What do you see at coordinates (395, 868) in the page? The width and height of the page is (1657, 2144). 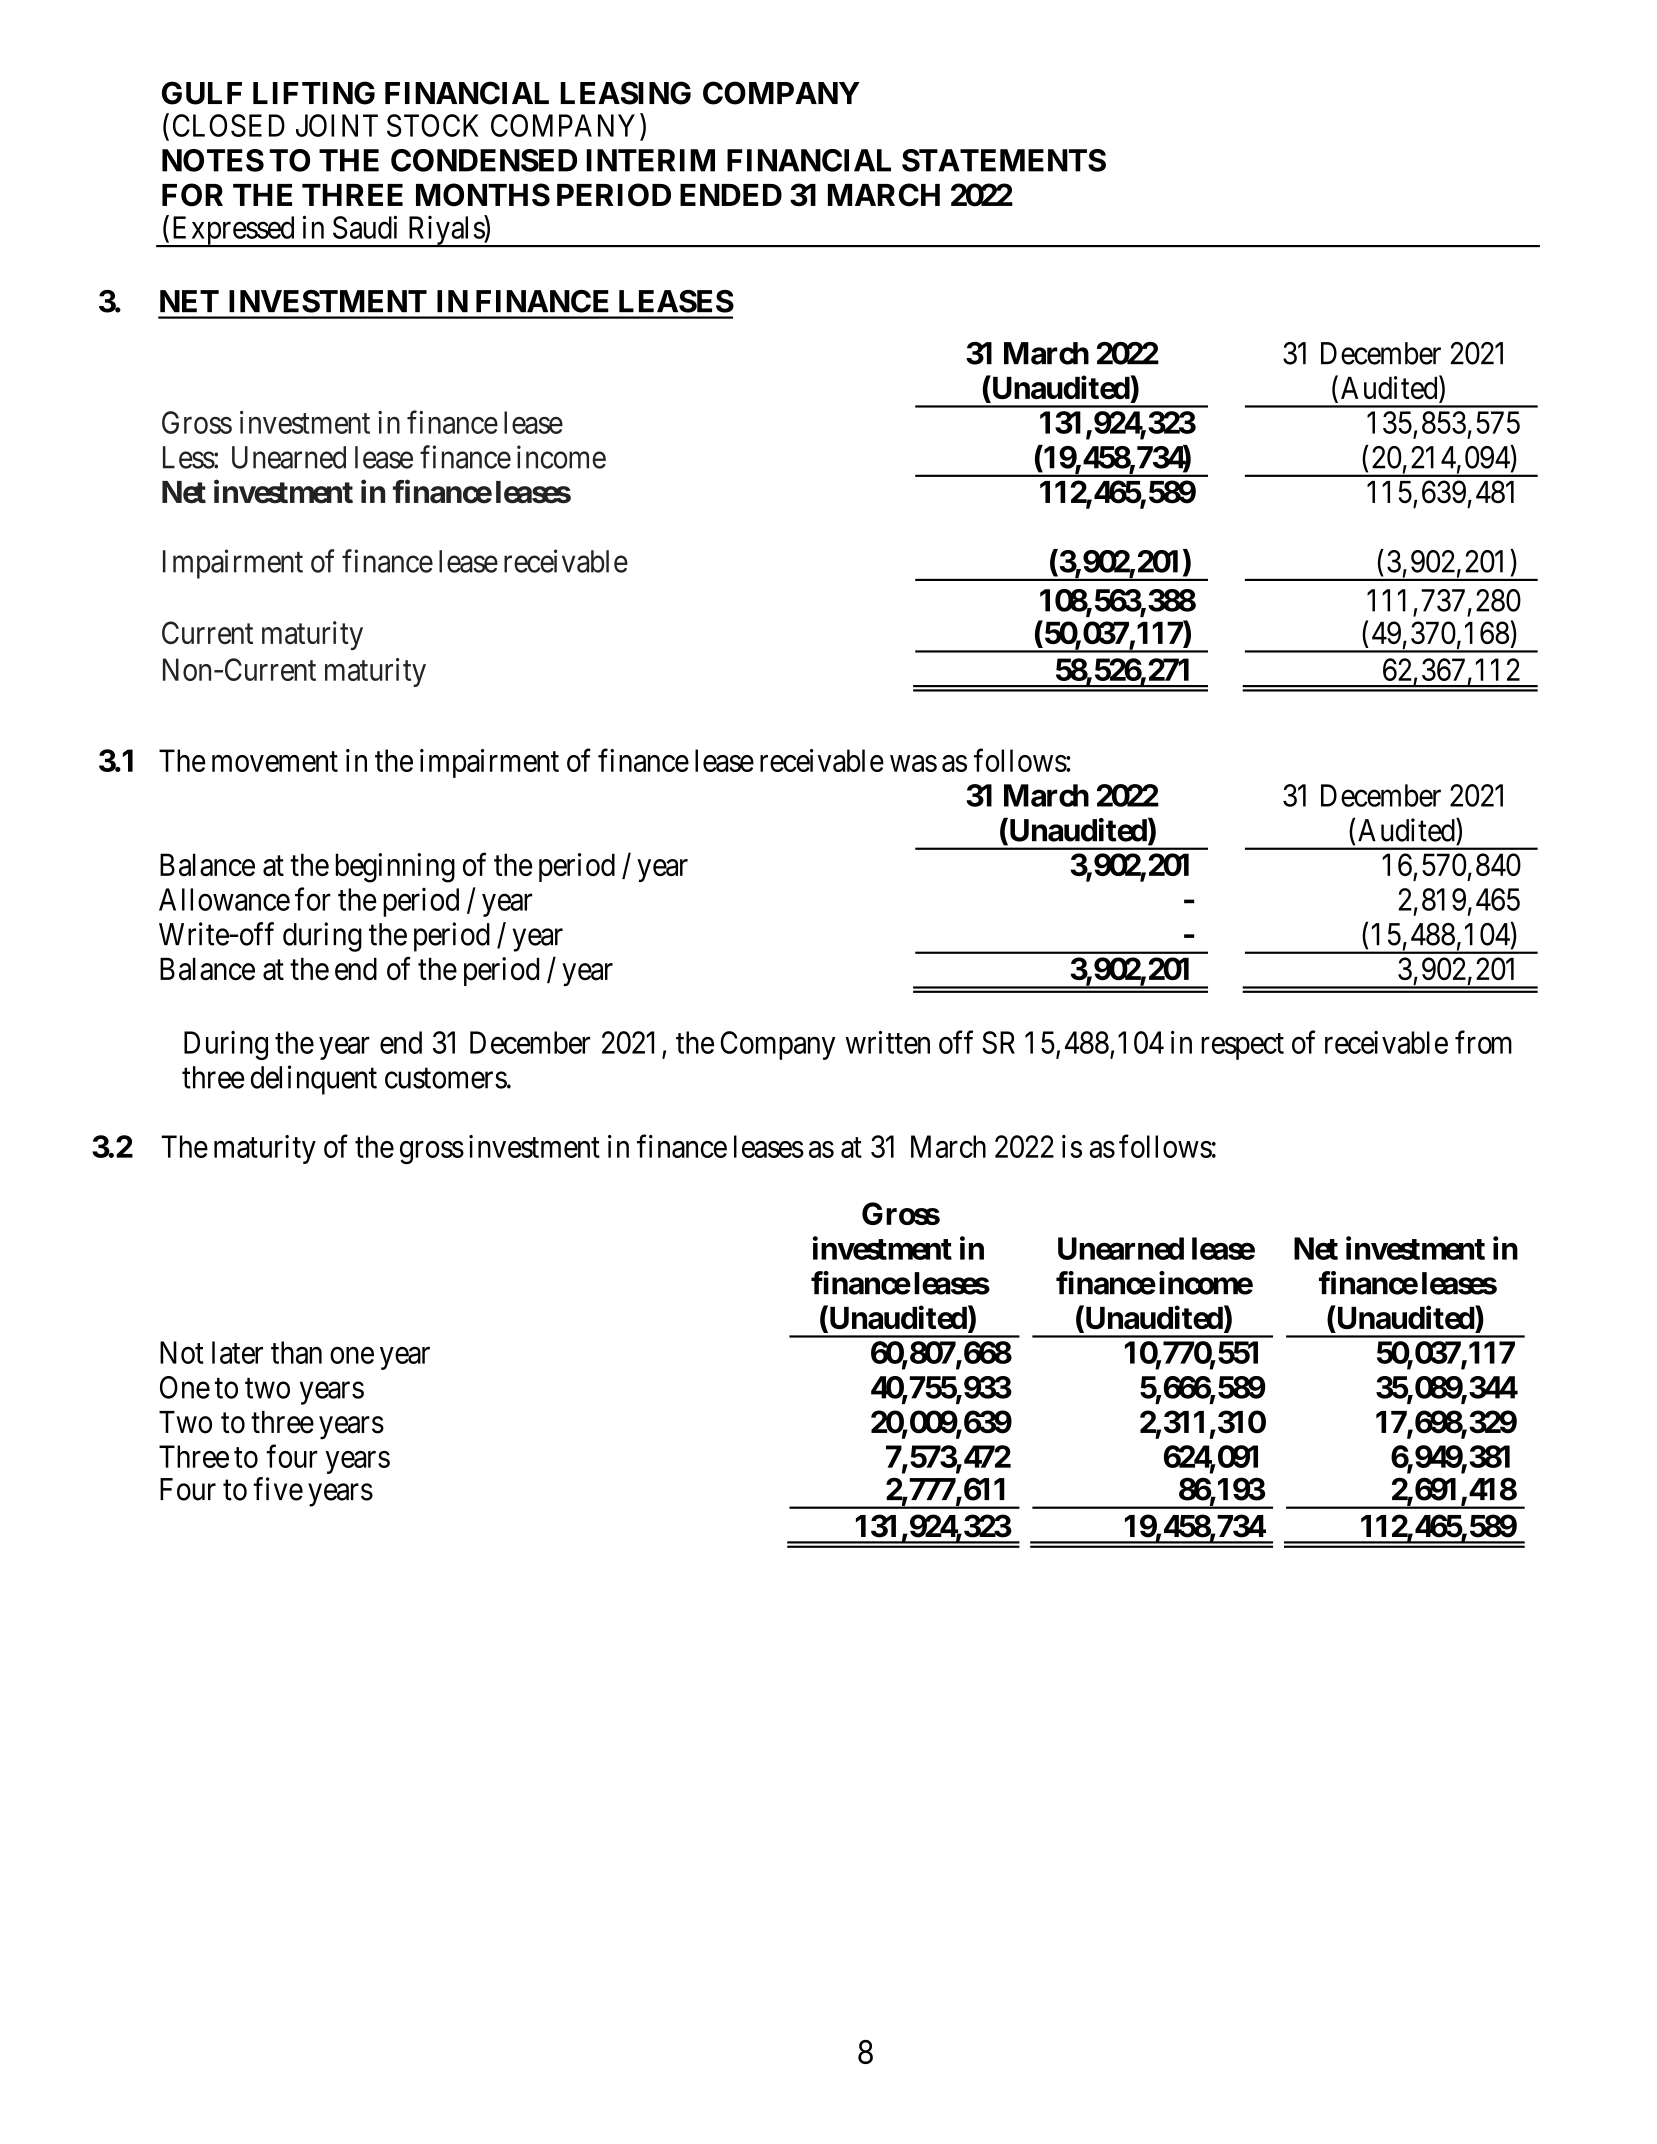 I see `beginning` at bounding box center [395, 868].
